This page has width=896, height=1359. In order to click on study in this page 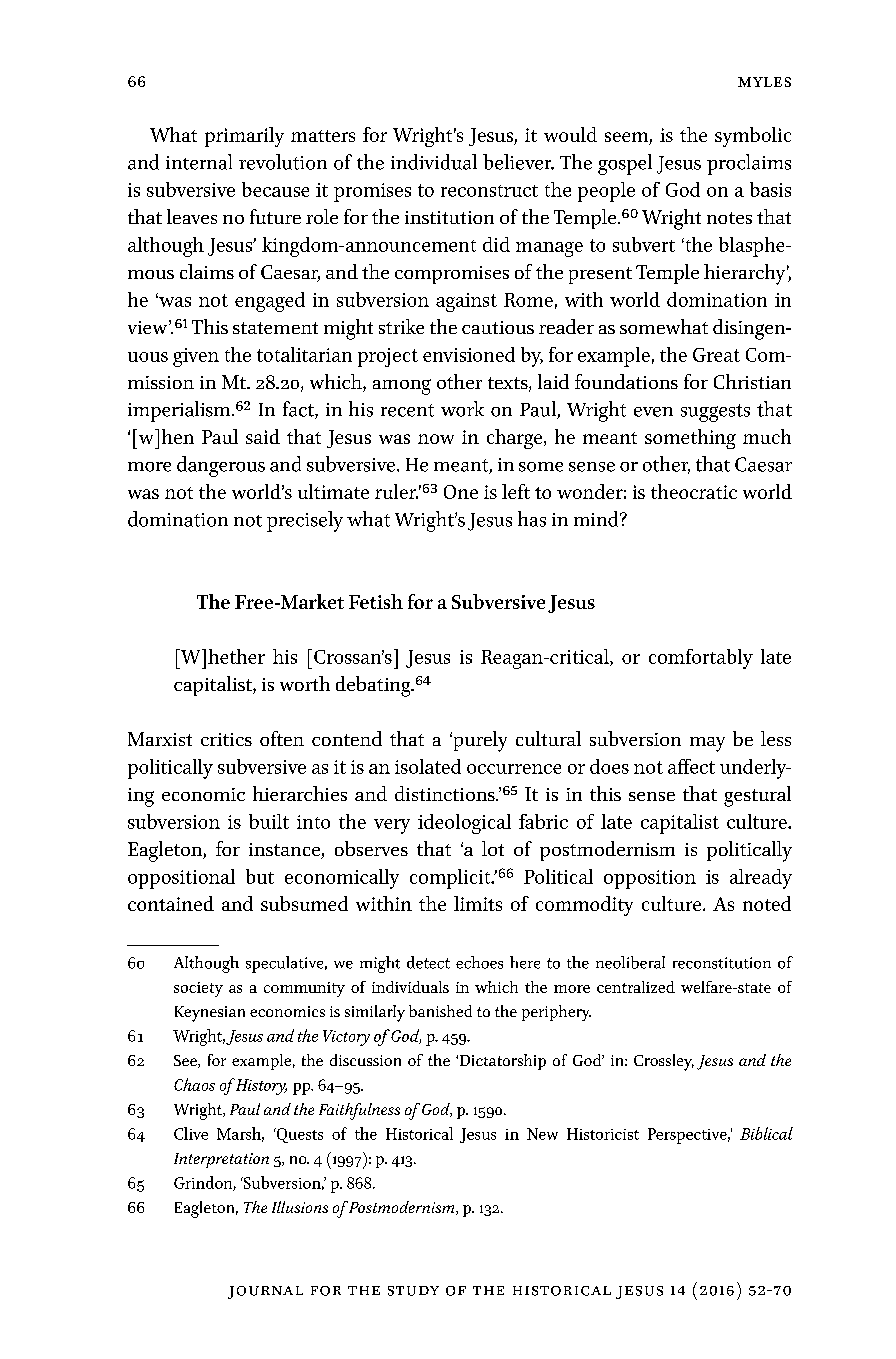, I will do `click(413, 1291)`.
